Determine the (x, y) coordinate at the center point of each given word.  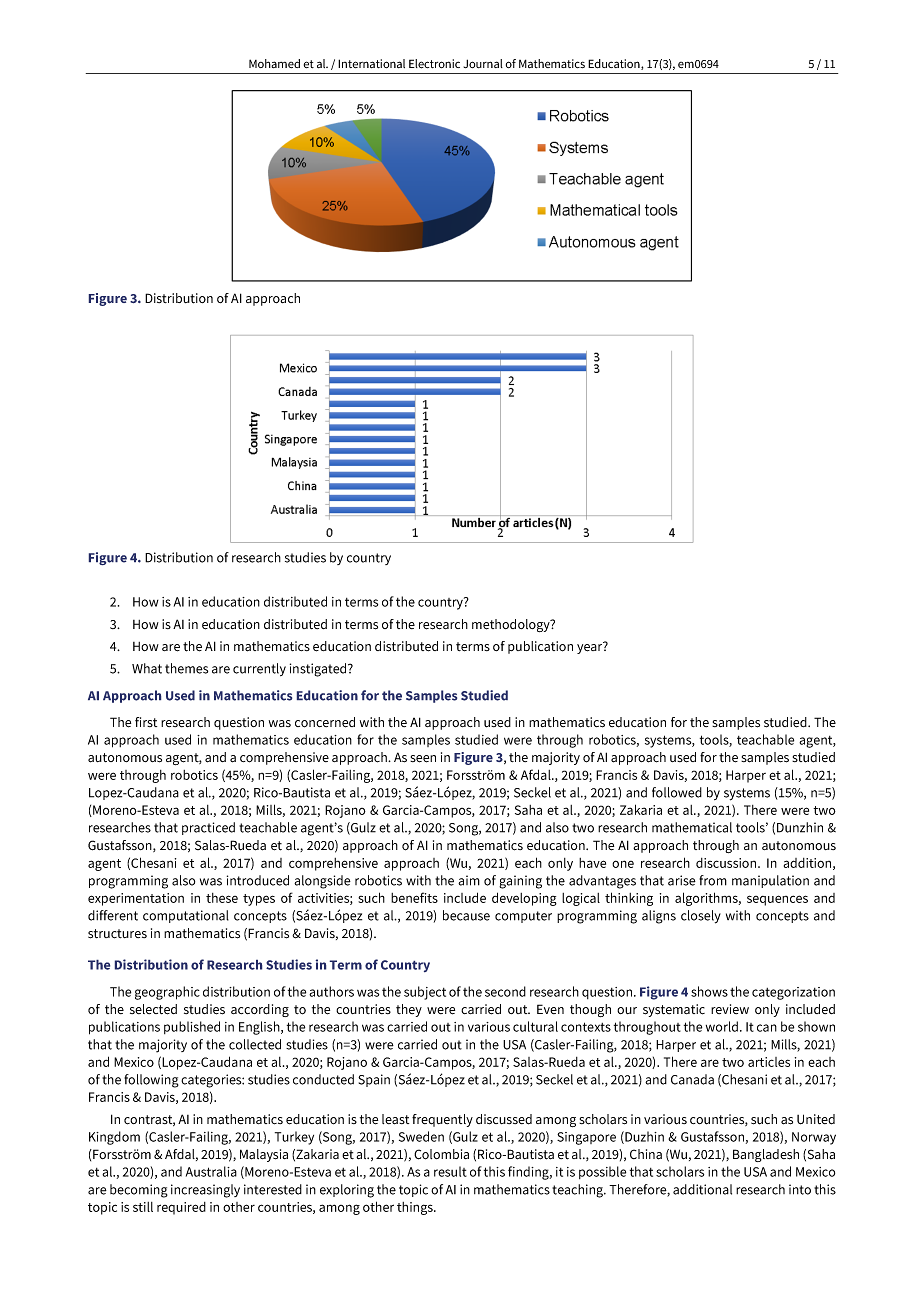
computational (186, 916)
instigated (319, 670)
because (466, 915)
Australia (211, 1171)
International (371, 63)
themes (186, 668)
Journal (483, 63)
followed (677, 792)
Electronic (434, 64)
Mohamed (274, 63)
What (147, 668)
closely (701, 917)
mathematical (692, 827)
